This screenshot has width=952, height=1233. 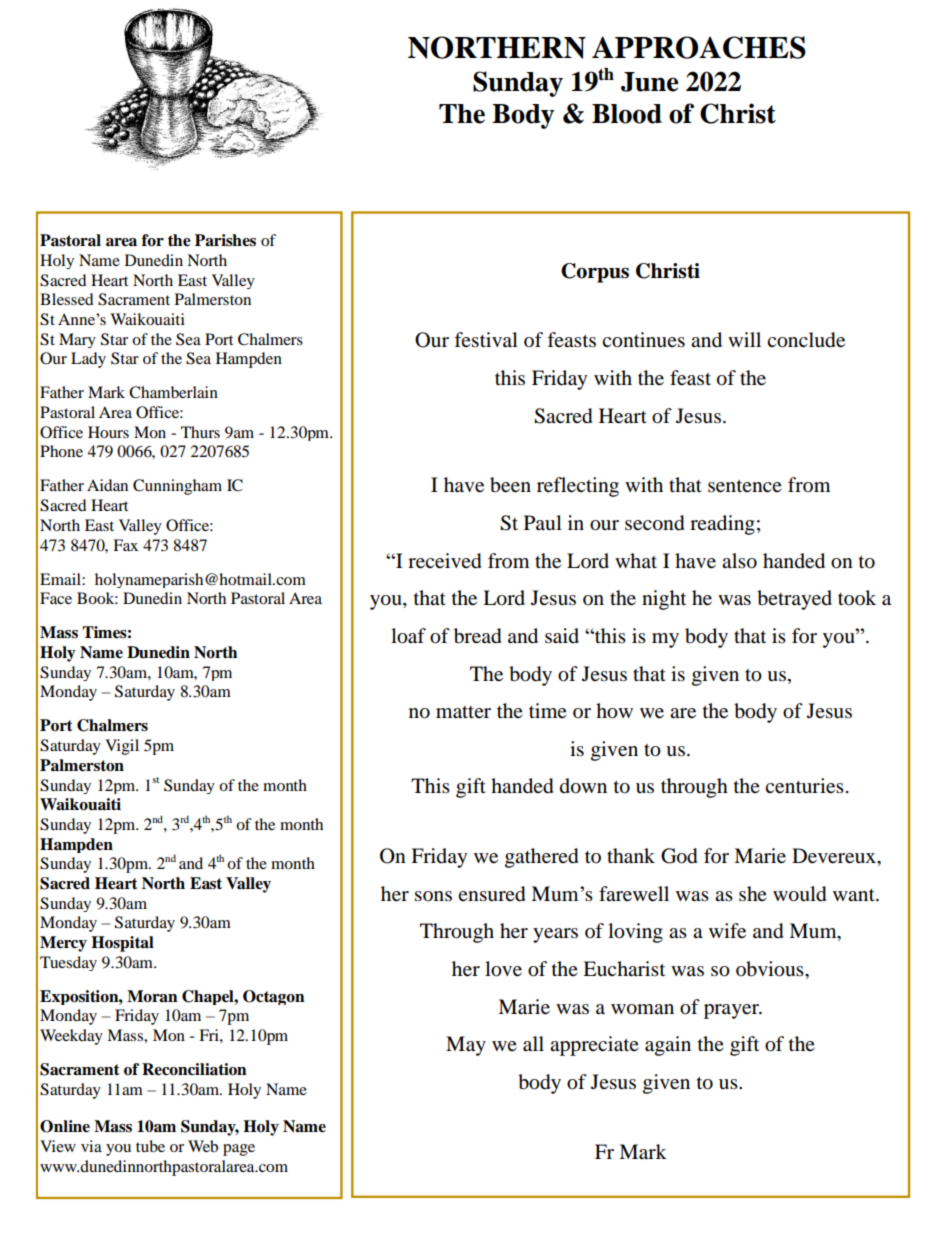 What do you see at coordinates (668, 1046) in the screenshot?
I see `again` at bounding box center [668, 1046].
